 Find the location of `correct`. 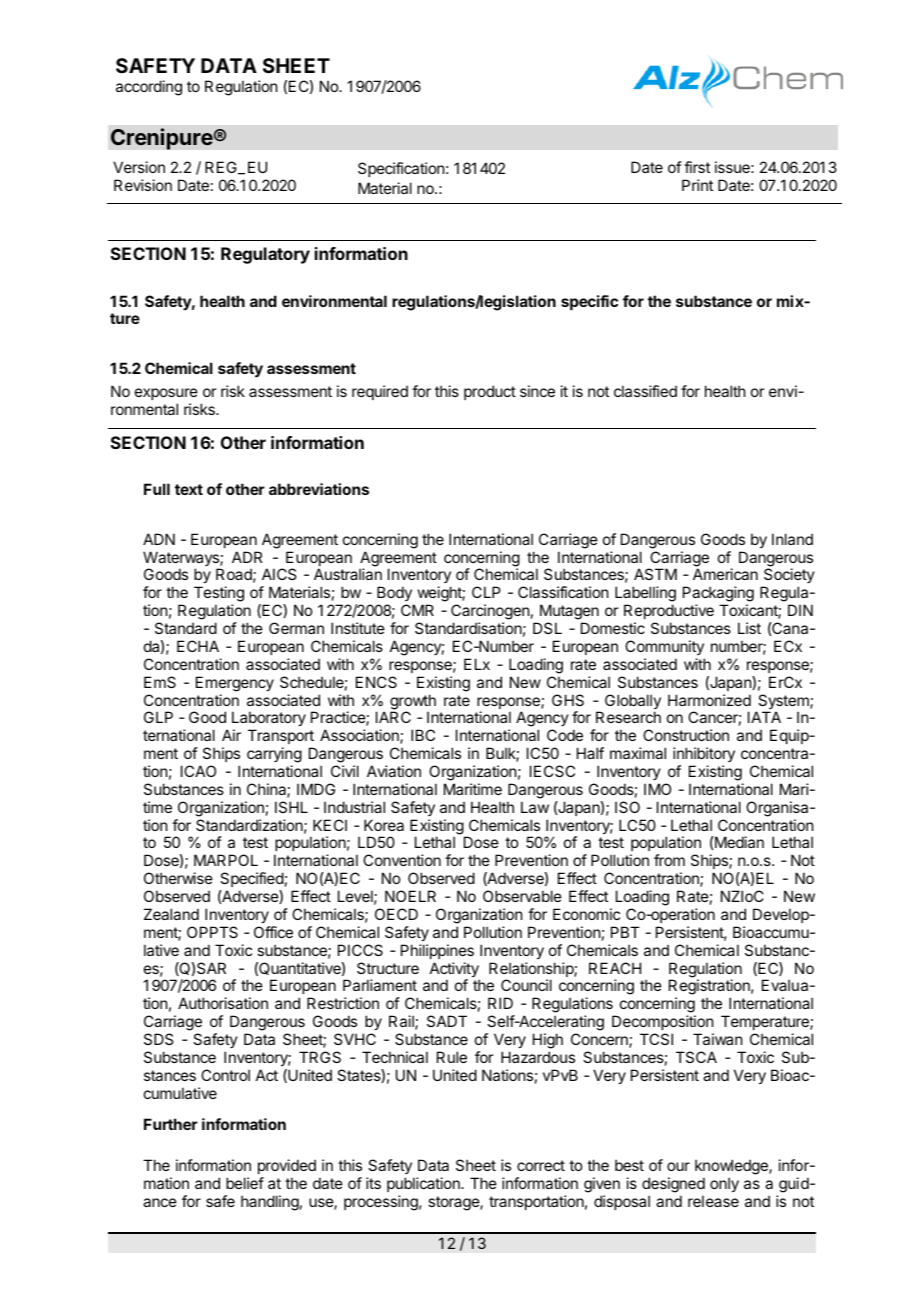

correct is located at coordinates (541, 1165).
